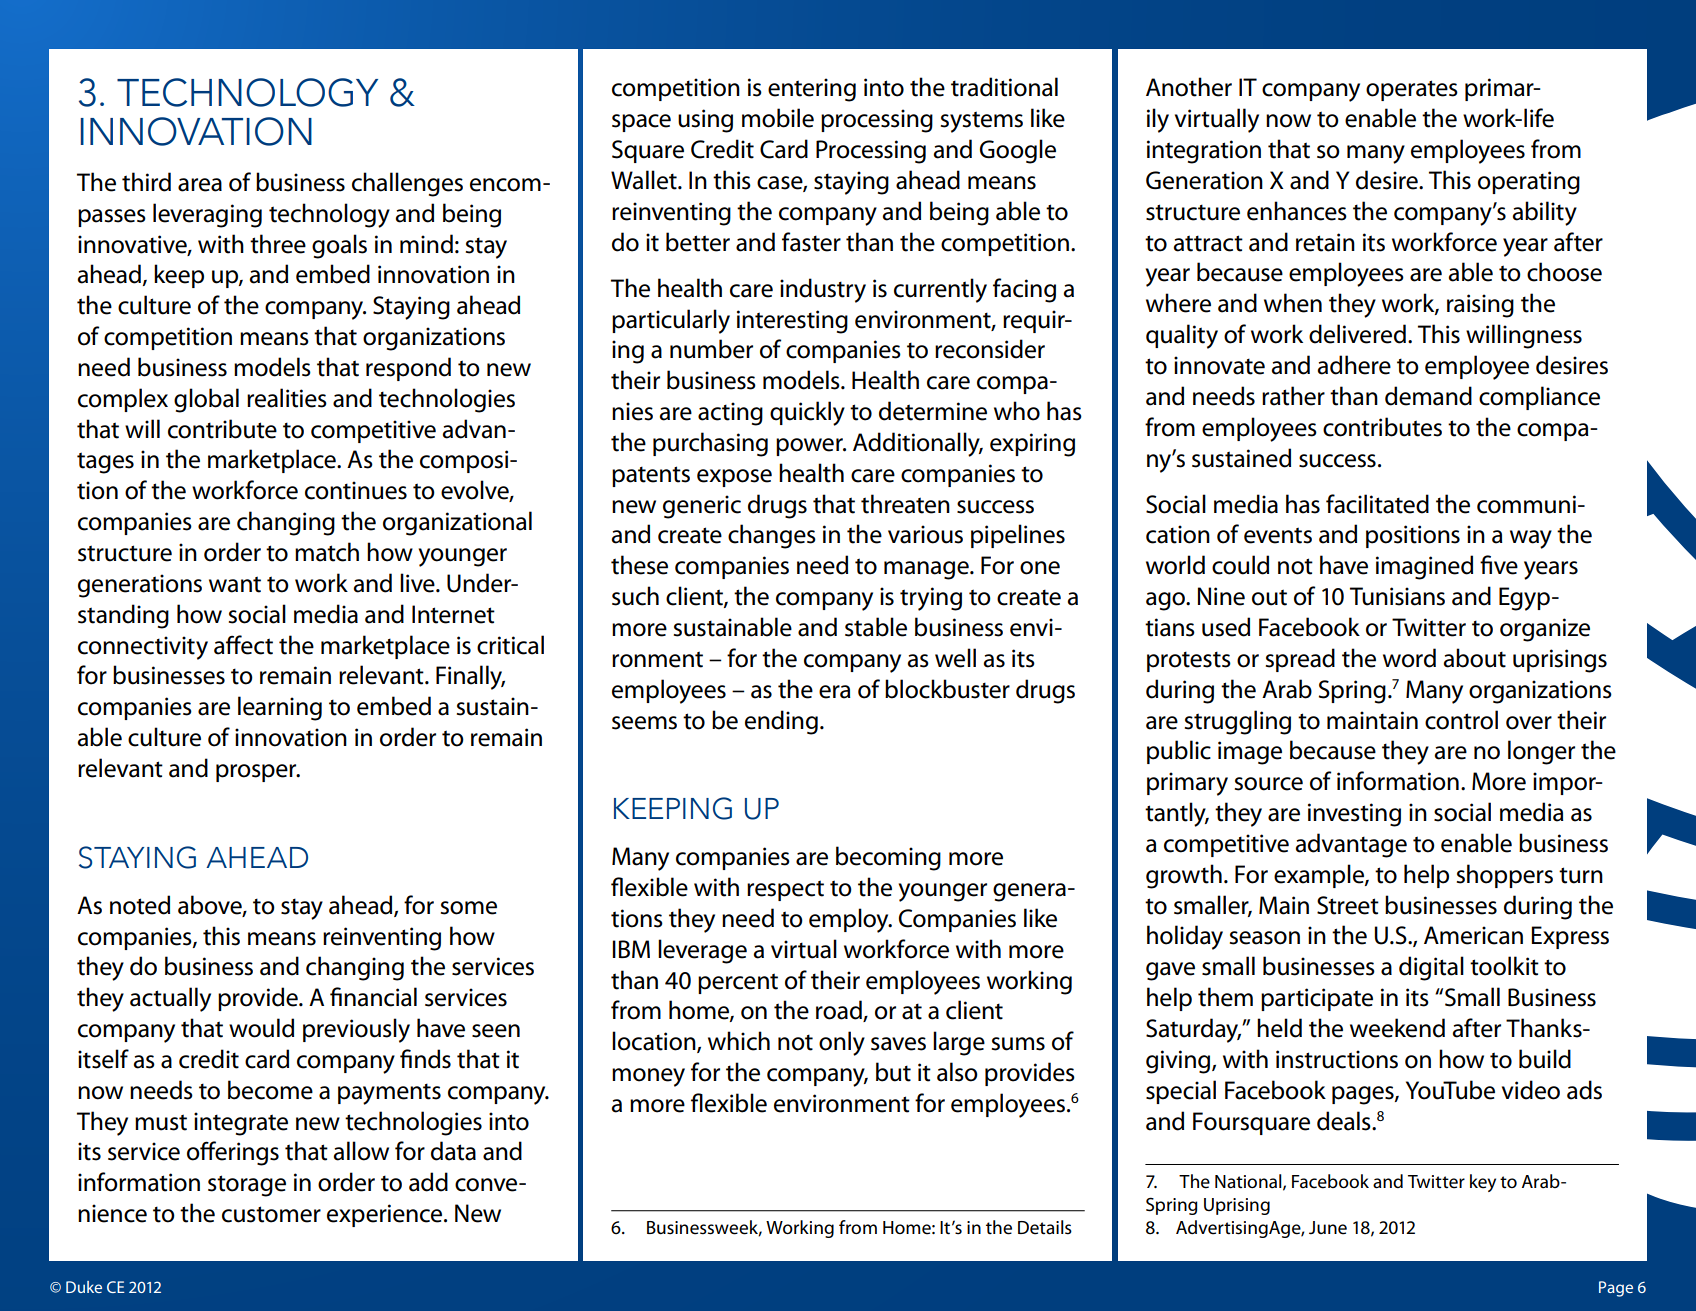 The width and height of the screenshot is (1696, 1311). I want to click on operates, so click(1412, 90).
